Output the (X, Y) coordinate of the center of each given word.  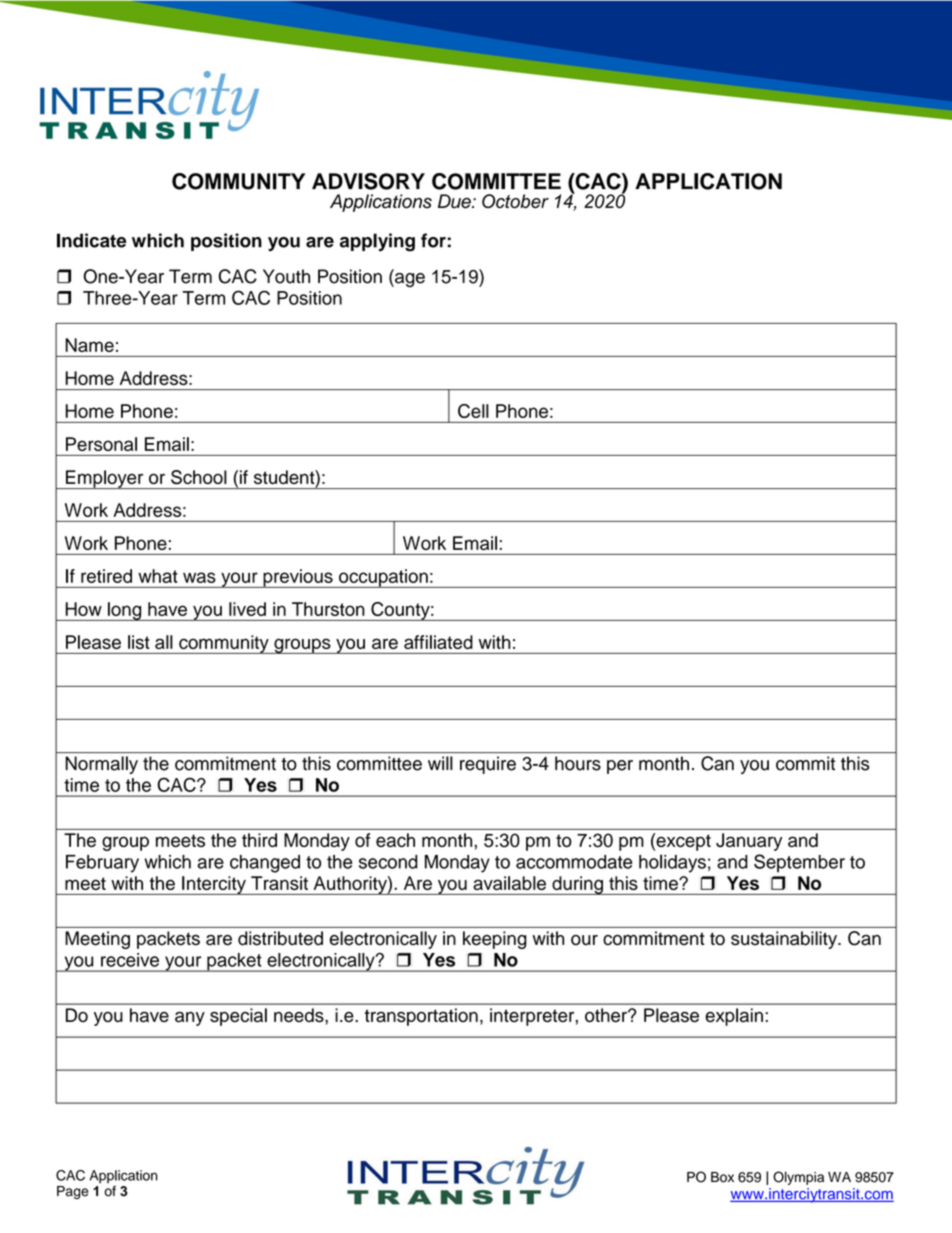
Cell (473, 411)
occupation (383, 578)
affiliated (438, 642)
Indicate (91, 240)
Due (455, 201)
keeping (495, 940)
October (515, 201)
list (138, 642)
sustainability (785, 940)
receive (130, 960)
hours (578, 763)
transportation (421, 1017)
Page (73, 1192)
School (199, 477)
